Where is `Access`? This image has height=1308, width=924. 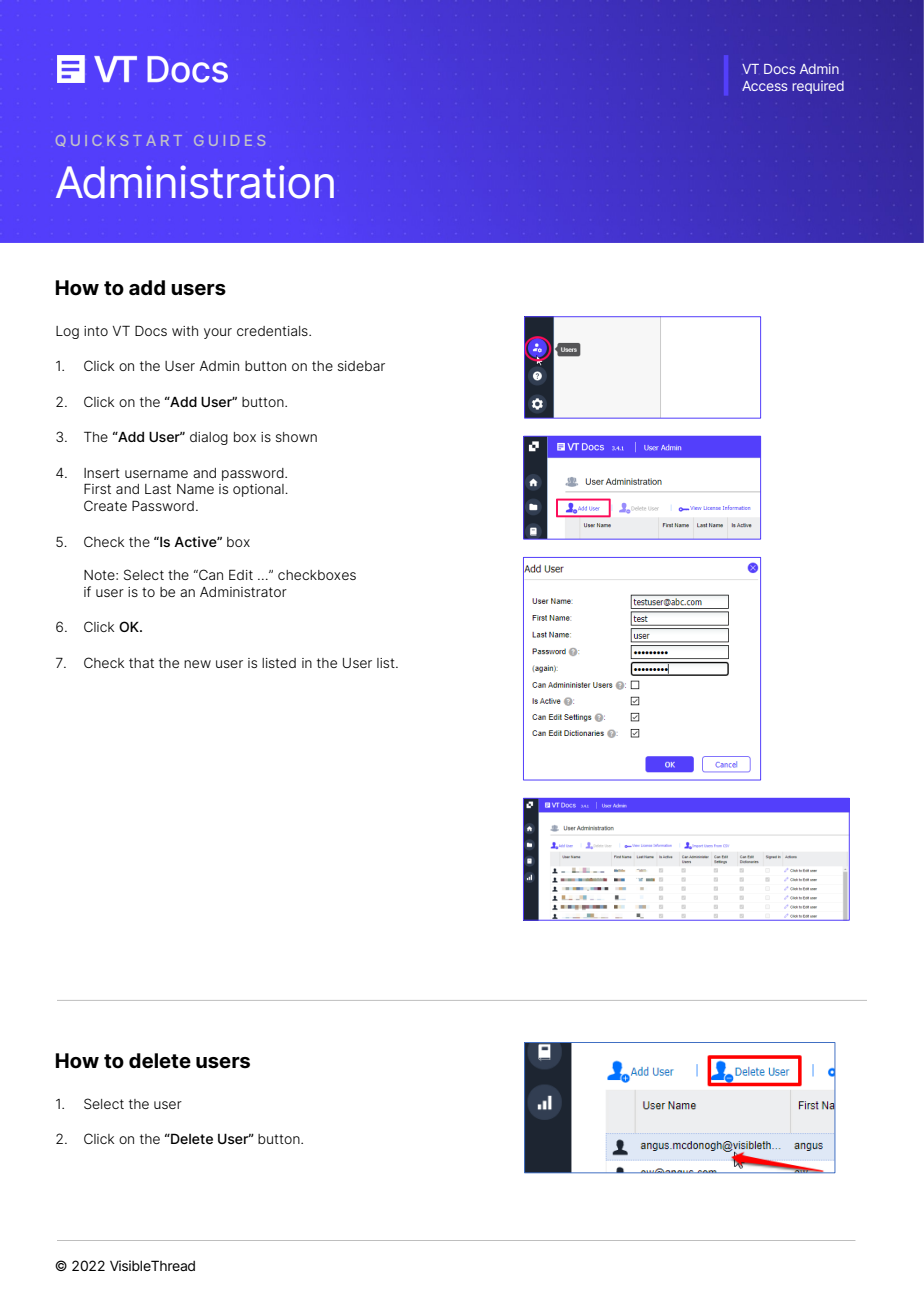 Access is located at coordinates (764, 86).
